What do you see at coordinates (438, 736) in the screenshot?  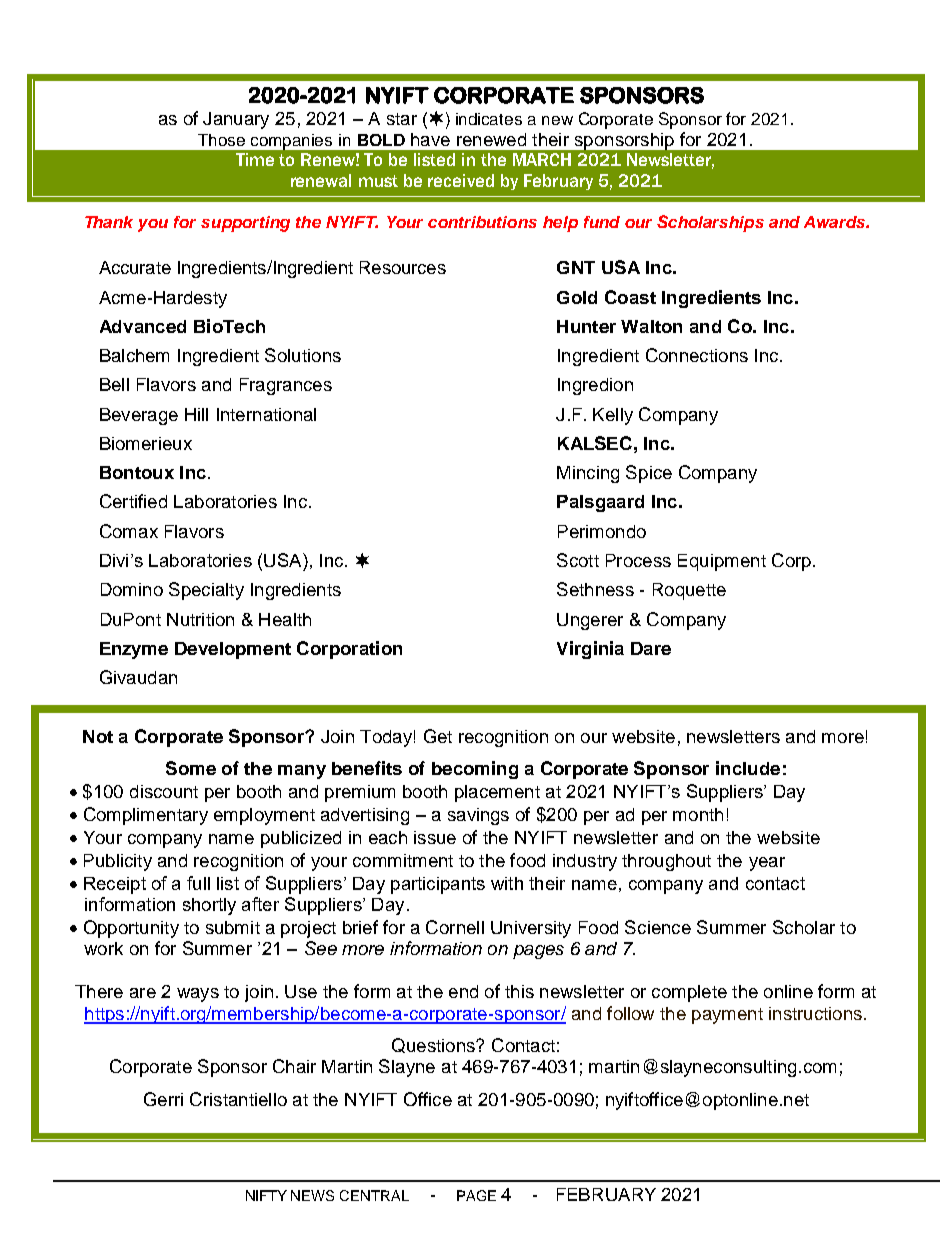 I see `Get` at bounding box center [438, 736].
